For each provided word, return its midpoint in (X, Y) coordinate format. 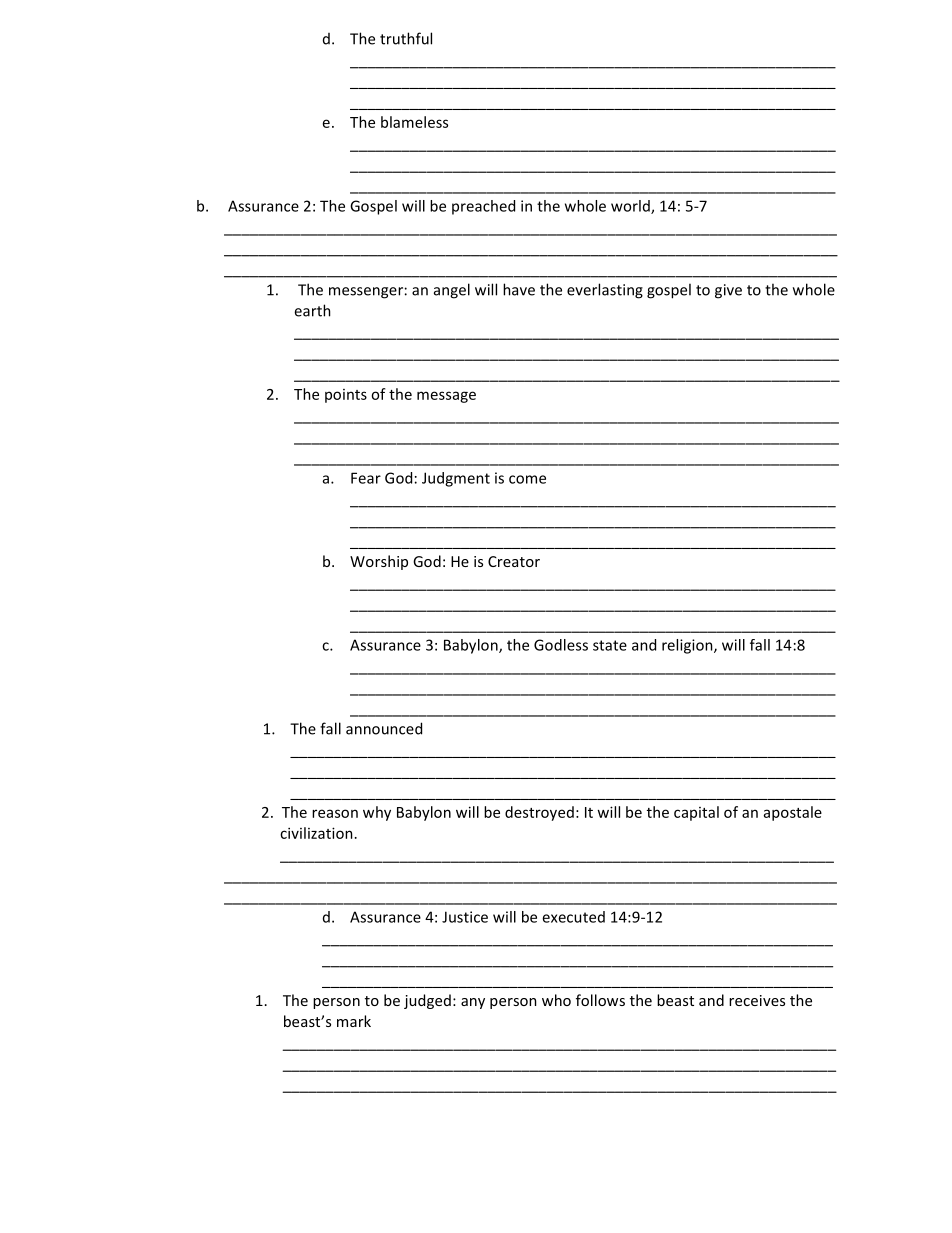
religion (688, 646)
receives (757, 1000)
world (631, 207)
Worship (379, 562)
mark (354, 1021)
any (473, 1003)
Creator (514, 561)
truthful (406, 38)
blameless (414, 122)
